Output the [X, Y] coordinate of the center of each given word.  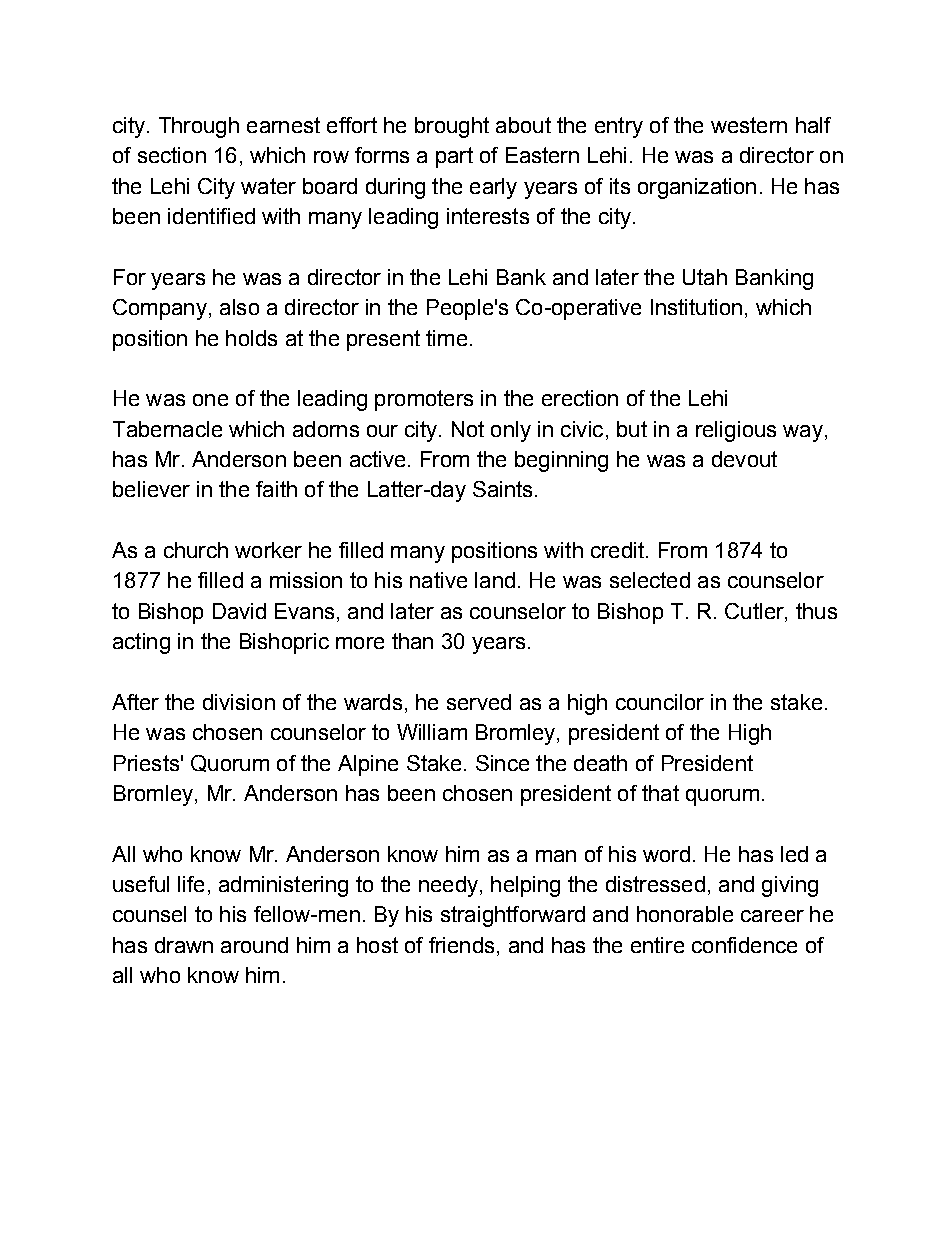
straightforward [513, 916]
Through [199, 127]
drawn [184, 945]
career [772, 916]
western [749, 125]
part [454, 157]
